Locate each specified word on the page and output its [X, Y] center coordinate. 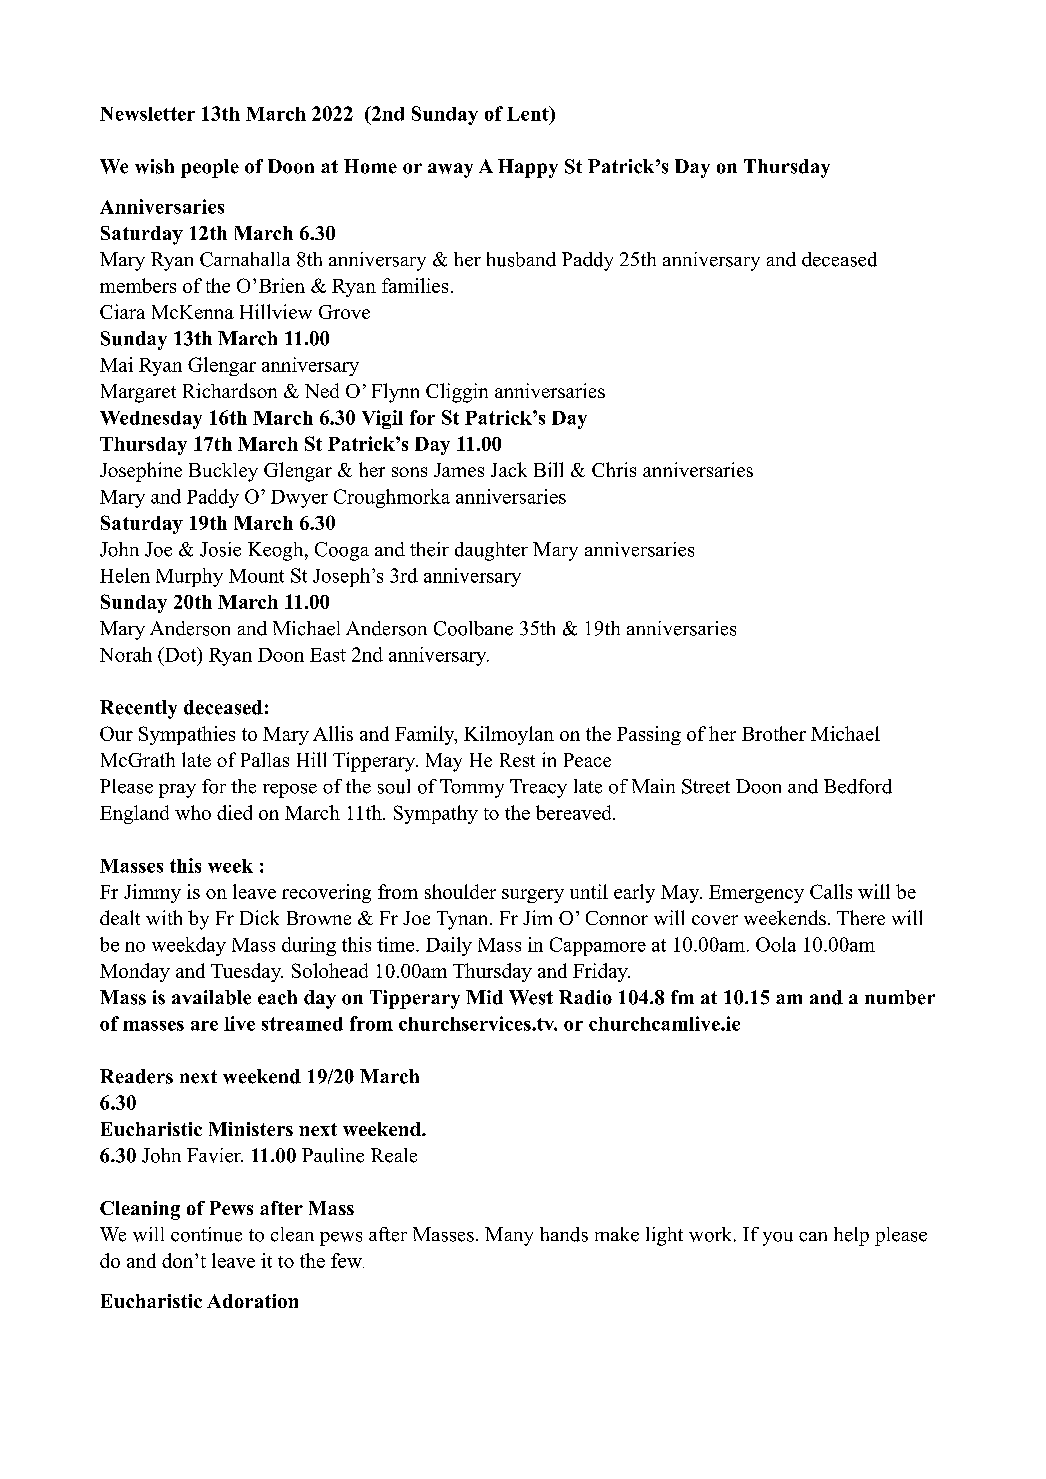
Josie [220, 549]
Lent [529, 113]
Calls [831, 891]
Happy [528, 168]
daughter [491, 551]
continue [206, 1234]
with [164, 917]
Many [509, 1236]
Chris [614, 469]
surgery [533, 896]
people [210, 168]
